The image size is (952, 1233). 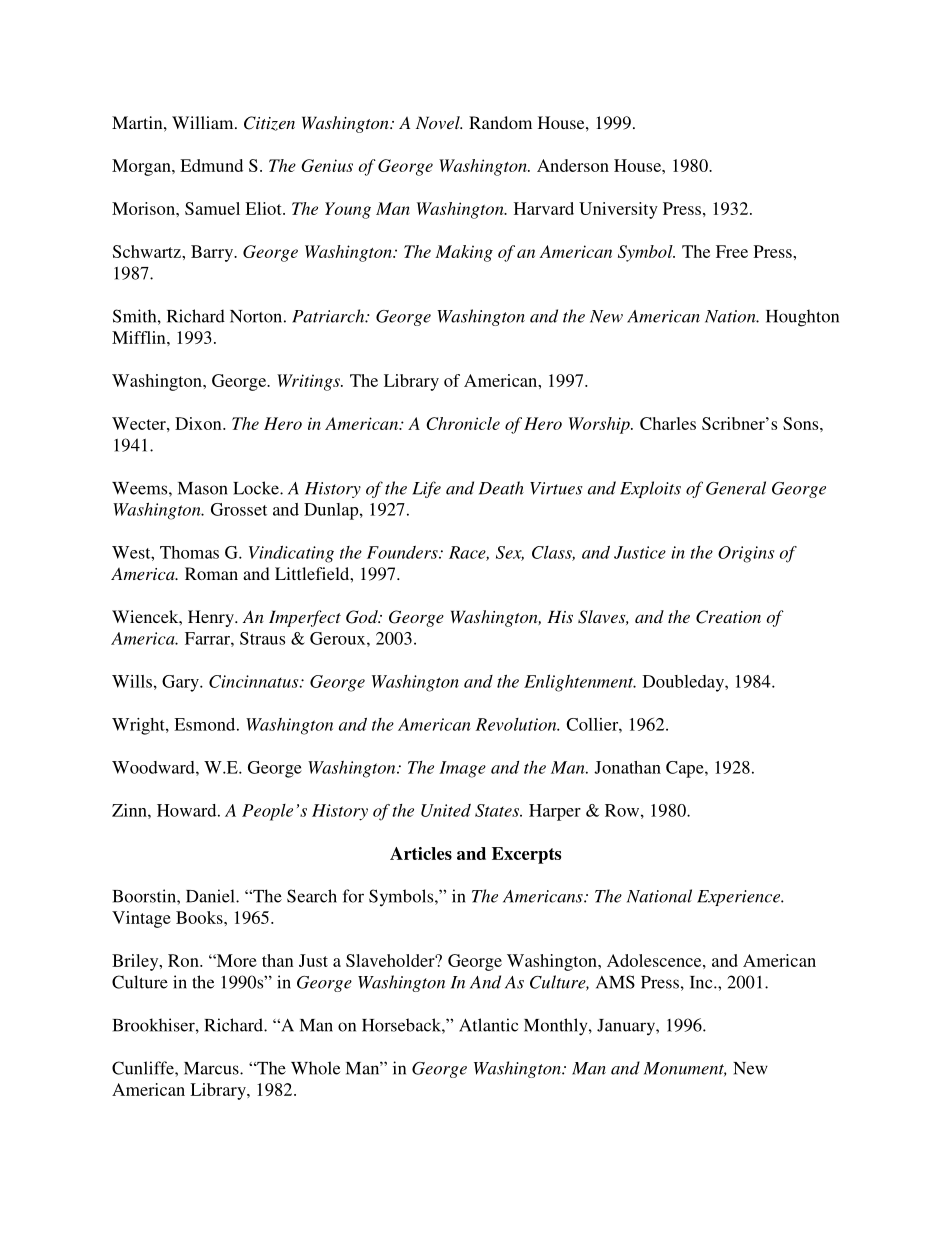 What do you see at coordinates (615, 982) in the document?
I see `AMS` at bounding box center [615, 982].
